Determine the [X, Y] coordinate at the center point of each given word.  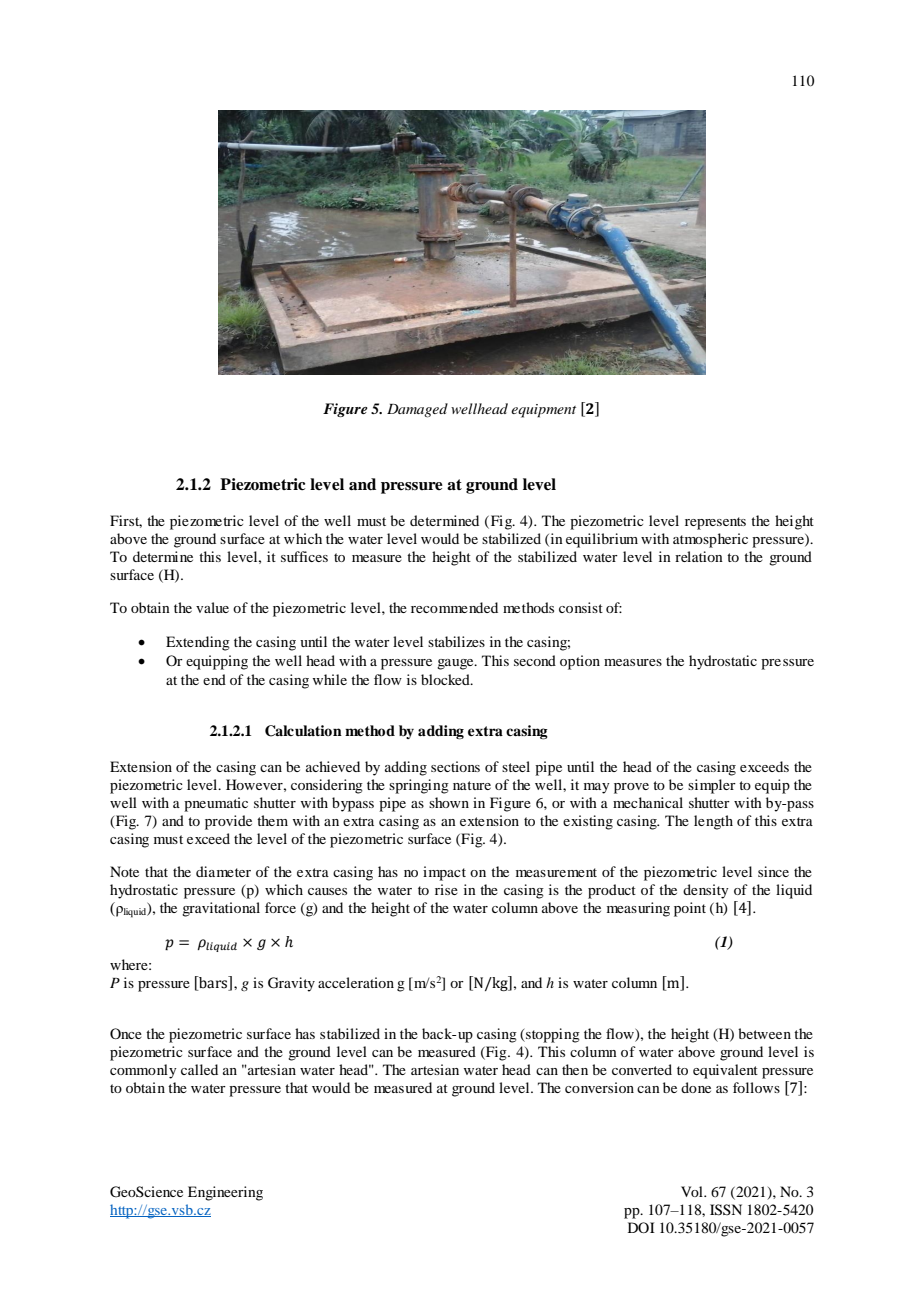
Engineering [225, 1193]
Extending [198, 643]
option [580, 662]
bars [213, 982]
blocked [446, 679]
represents [715, 523]
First [126, 521]
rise [446, 889]
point [690, 909]
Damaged [417, 410]
